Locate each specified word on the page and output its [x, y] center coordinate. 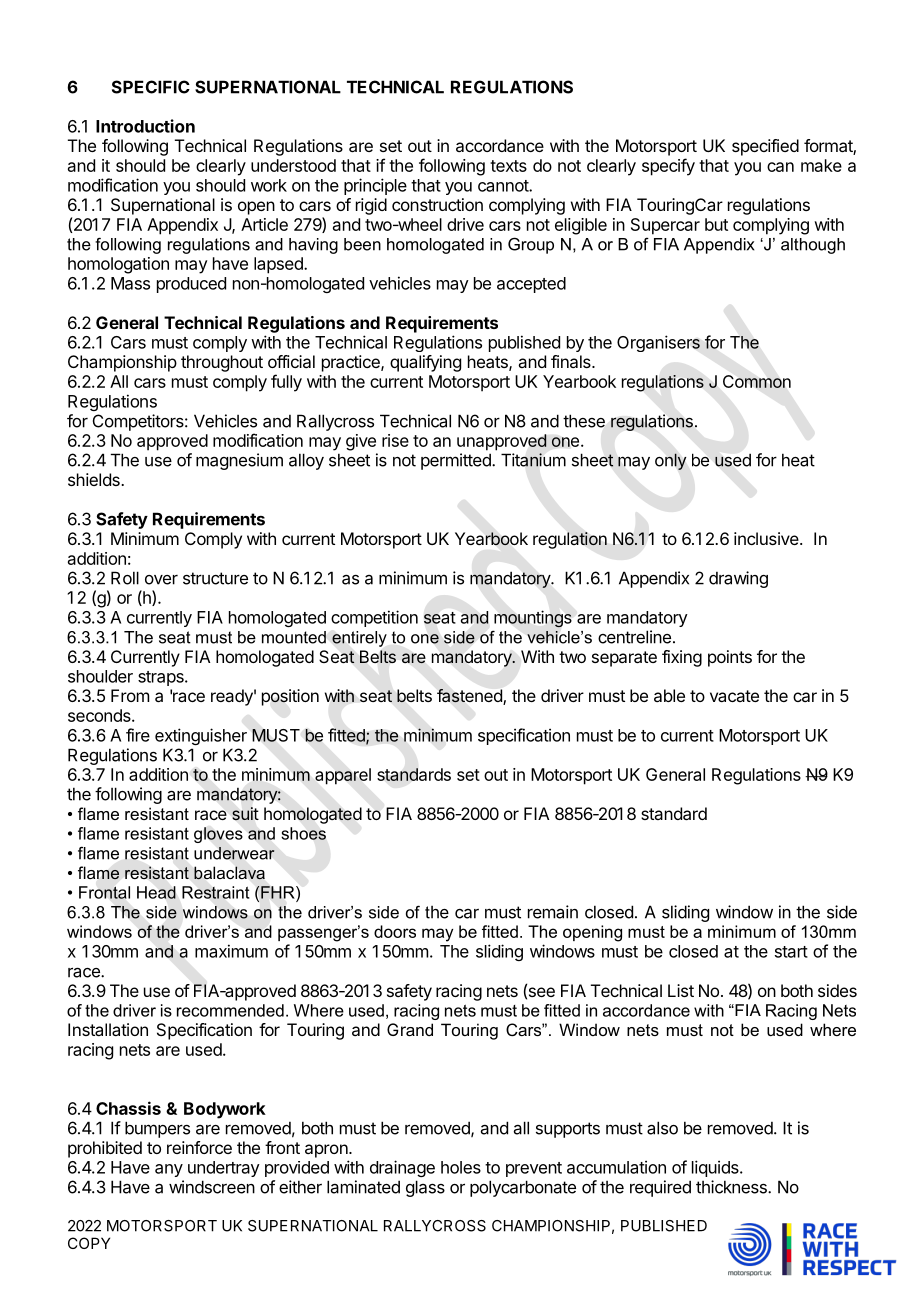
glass [425, 1188]
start [791, 952]
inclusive [766, 538]
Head [156, 892]
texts [508, 166]
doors [395, 931]
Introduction [145, 126]
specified [765, 147]
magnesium [239, 461]
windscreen [212, 1187]
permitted [457, 461]
